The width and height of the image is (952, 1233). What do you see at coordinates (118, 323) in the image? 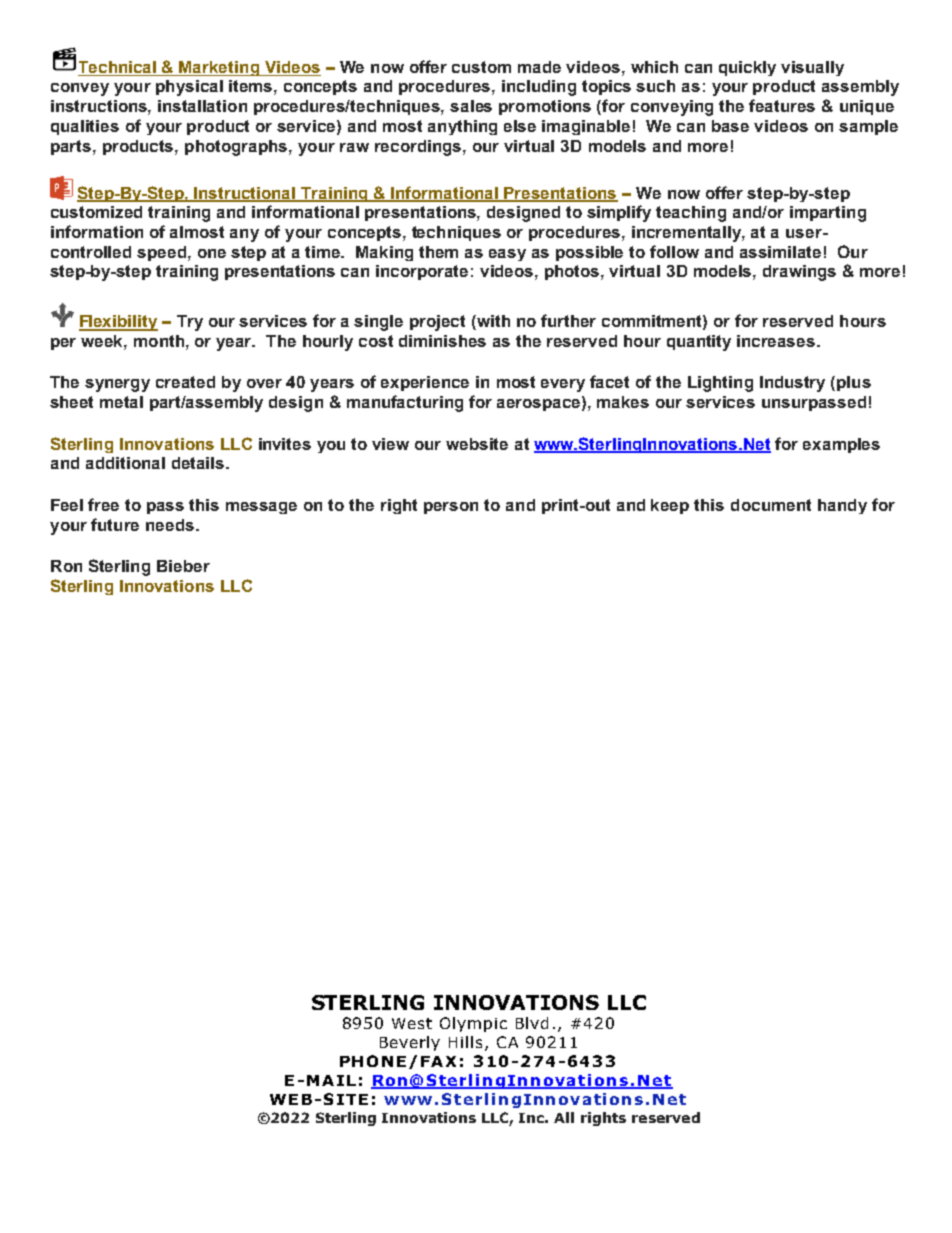
I see `Flexibility` at bounding box center [118, 323].
